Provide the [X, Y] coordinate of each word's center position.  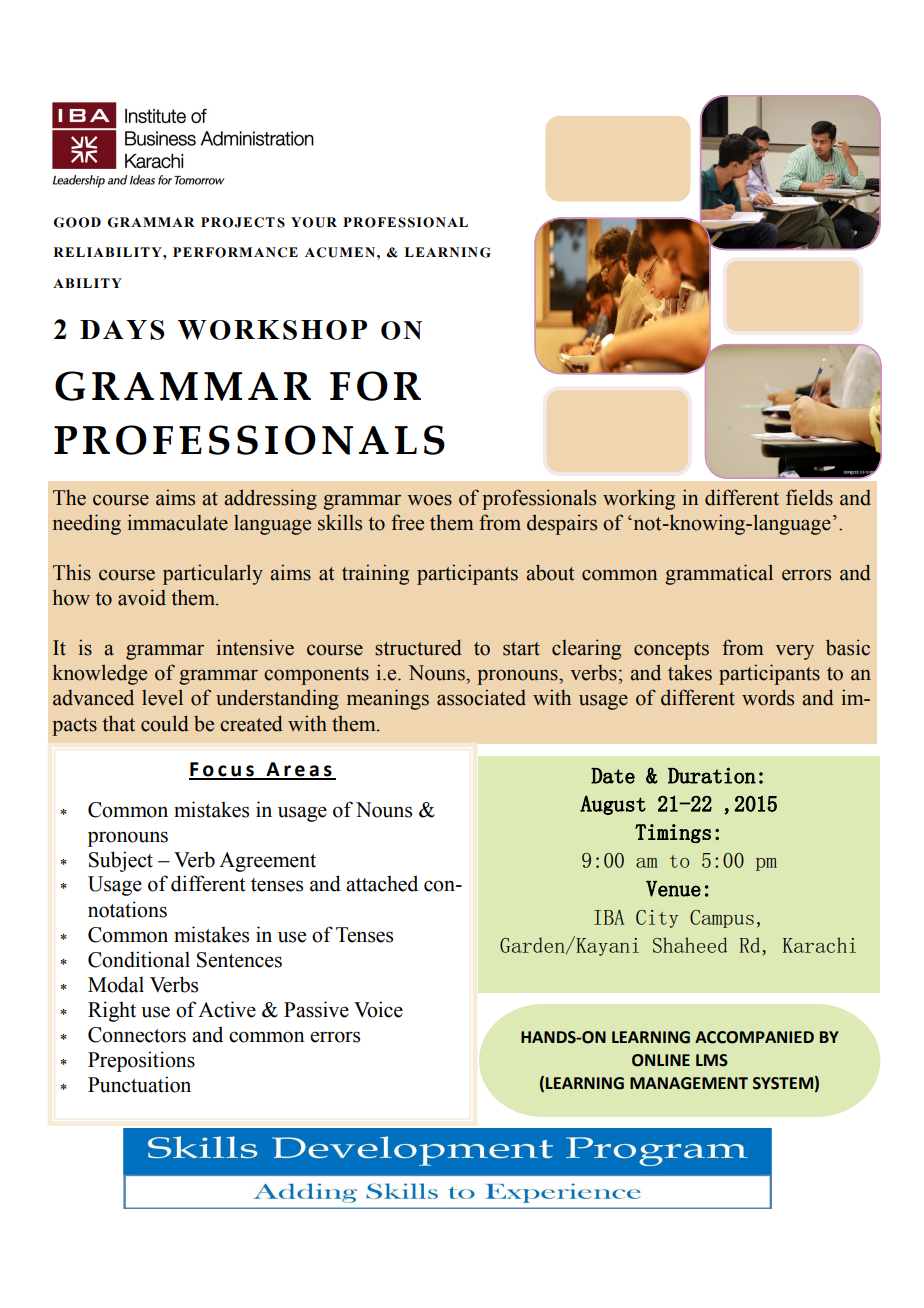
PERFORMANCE [235, 252]
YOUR [314, 222]
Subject [121, 861]
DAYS [122, 330]
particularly [213, 574]
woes [429, 500]
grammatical [719, 574]
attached [382, 883]
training [375, 574]
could [165, 723]
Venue [673, 889]
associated [481, 697]
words [768, 697]
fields [809, 497]
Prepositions [141, 1061]
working [639, 499]
